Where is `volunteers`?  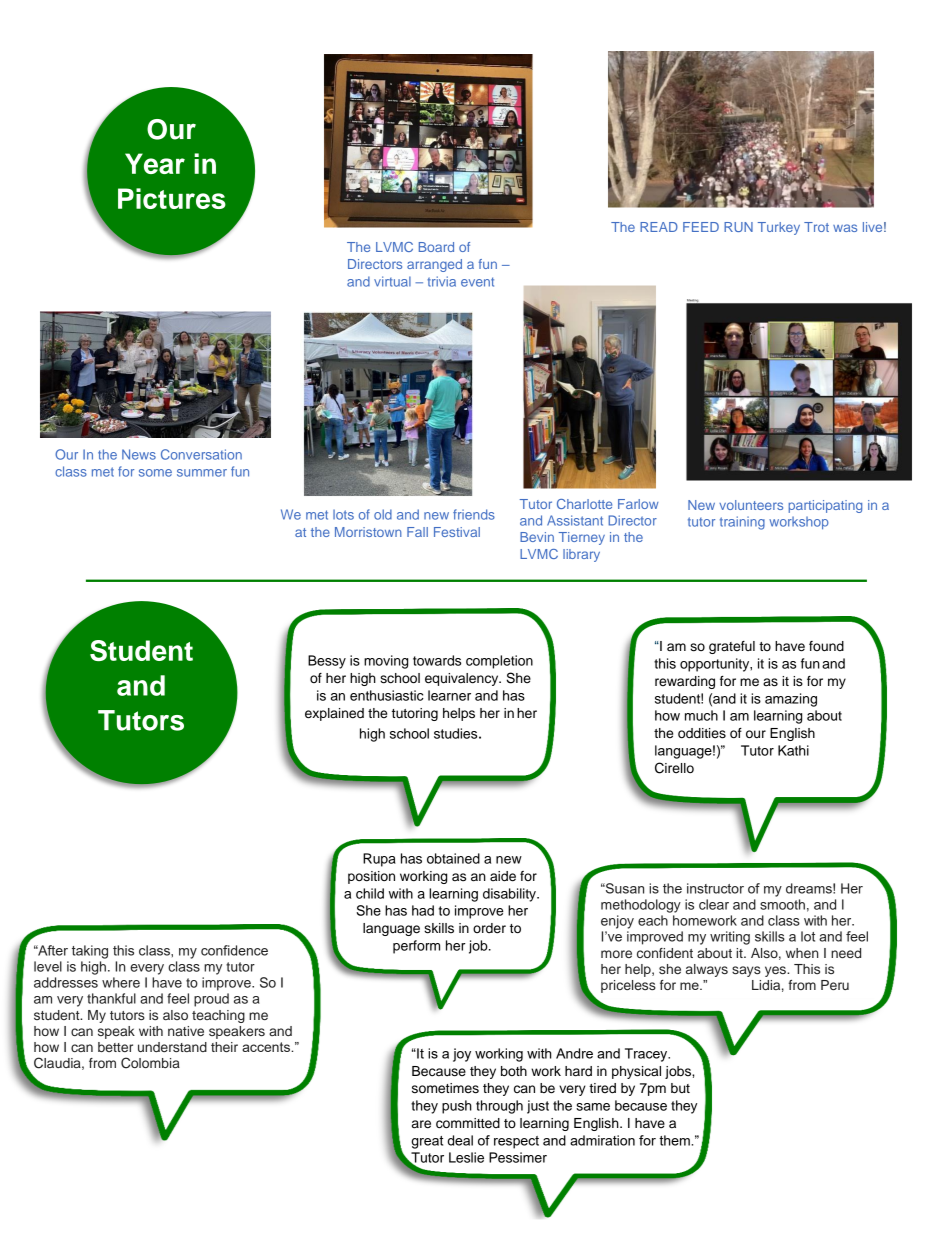 volunteers is located at coordinates (751, 505).
